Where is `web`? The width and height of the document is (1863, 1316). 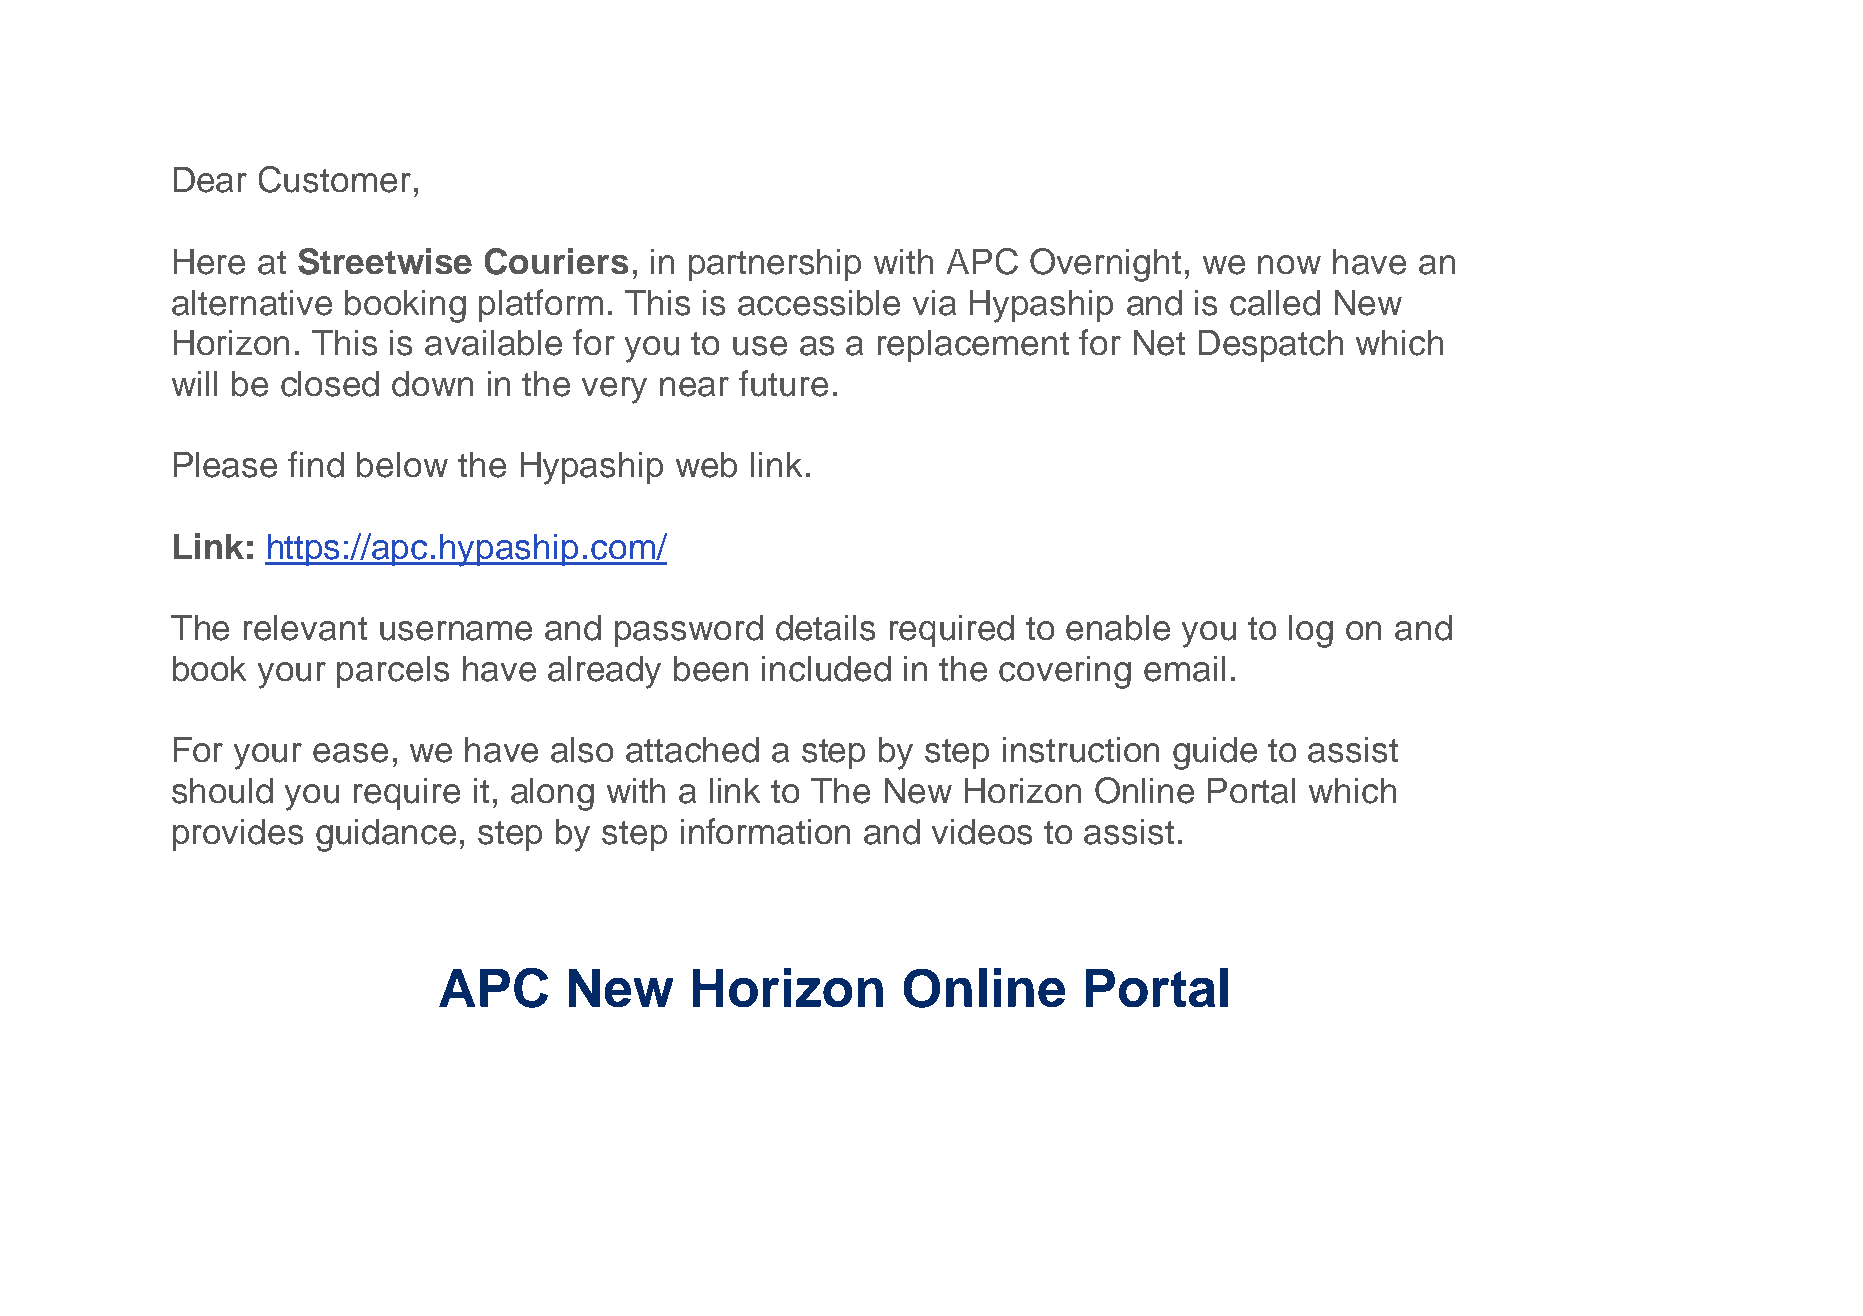 web is located at coordinates (706, 465).
